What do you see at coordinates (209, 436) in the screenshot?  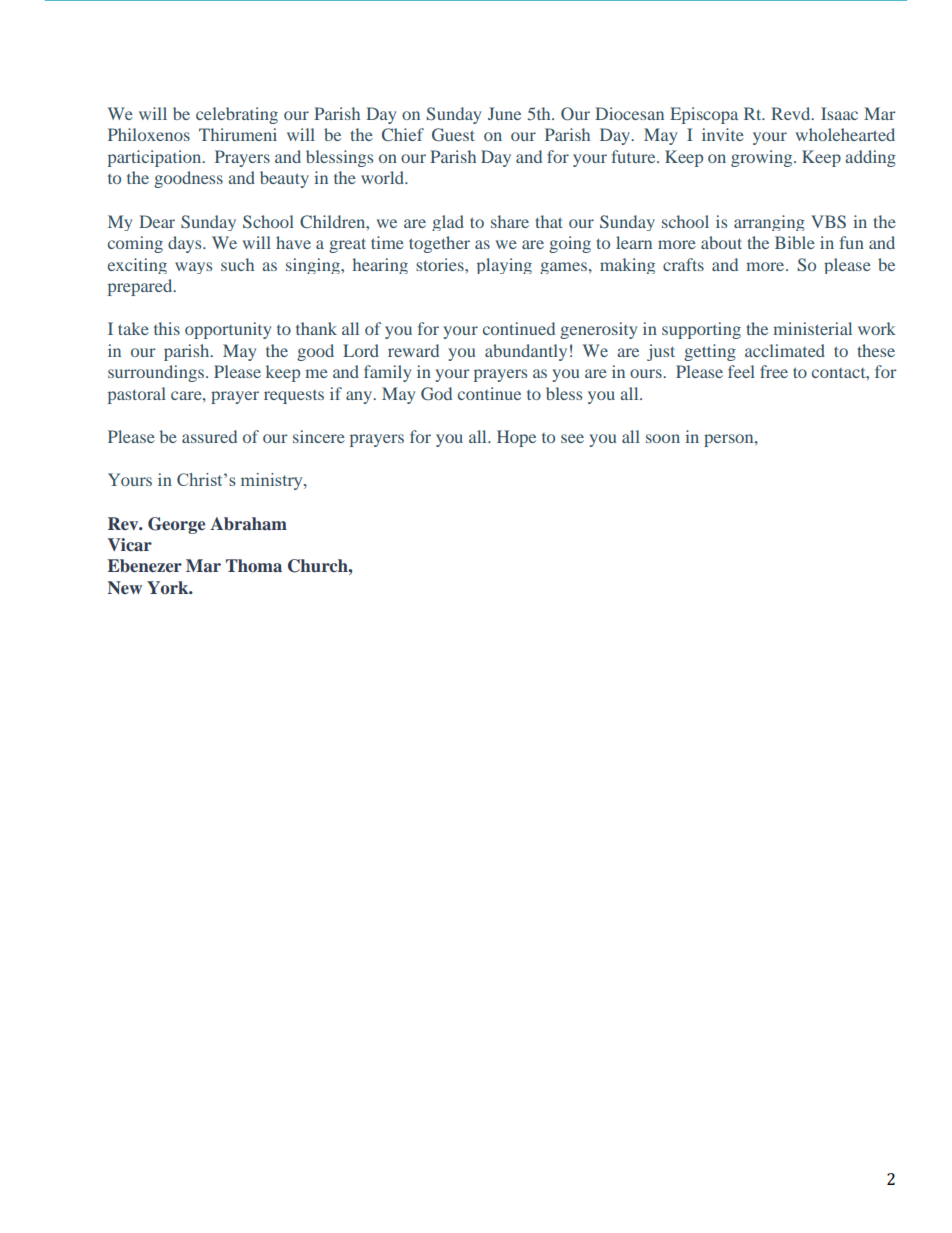 I see `assured` at bounding box center [209, 436].
